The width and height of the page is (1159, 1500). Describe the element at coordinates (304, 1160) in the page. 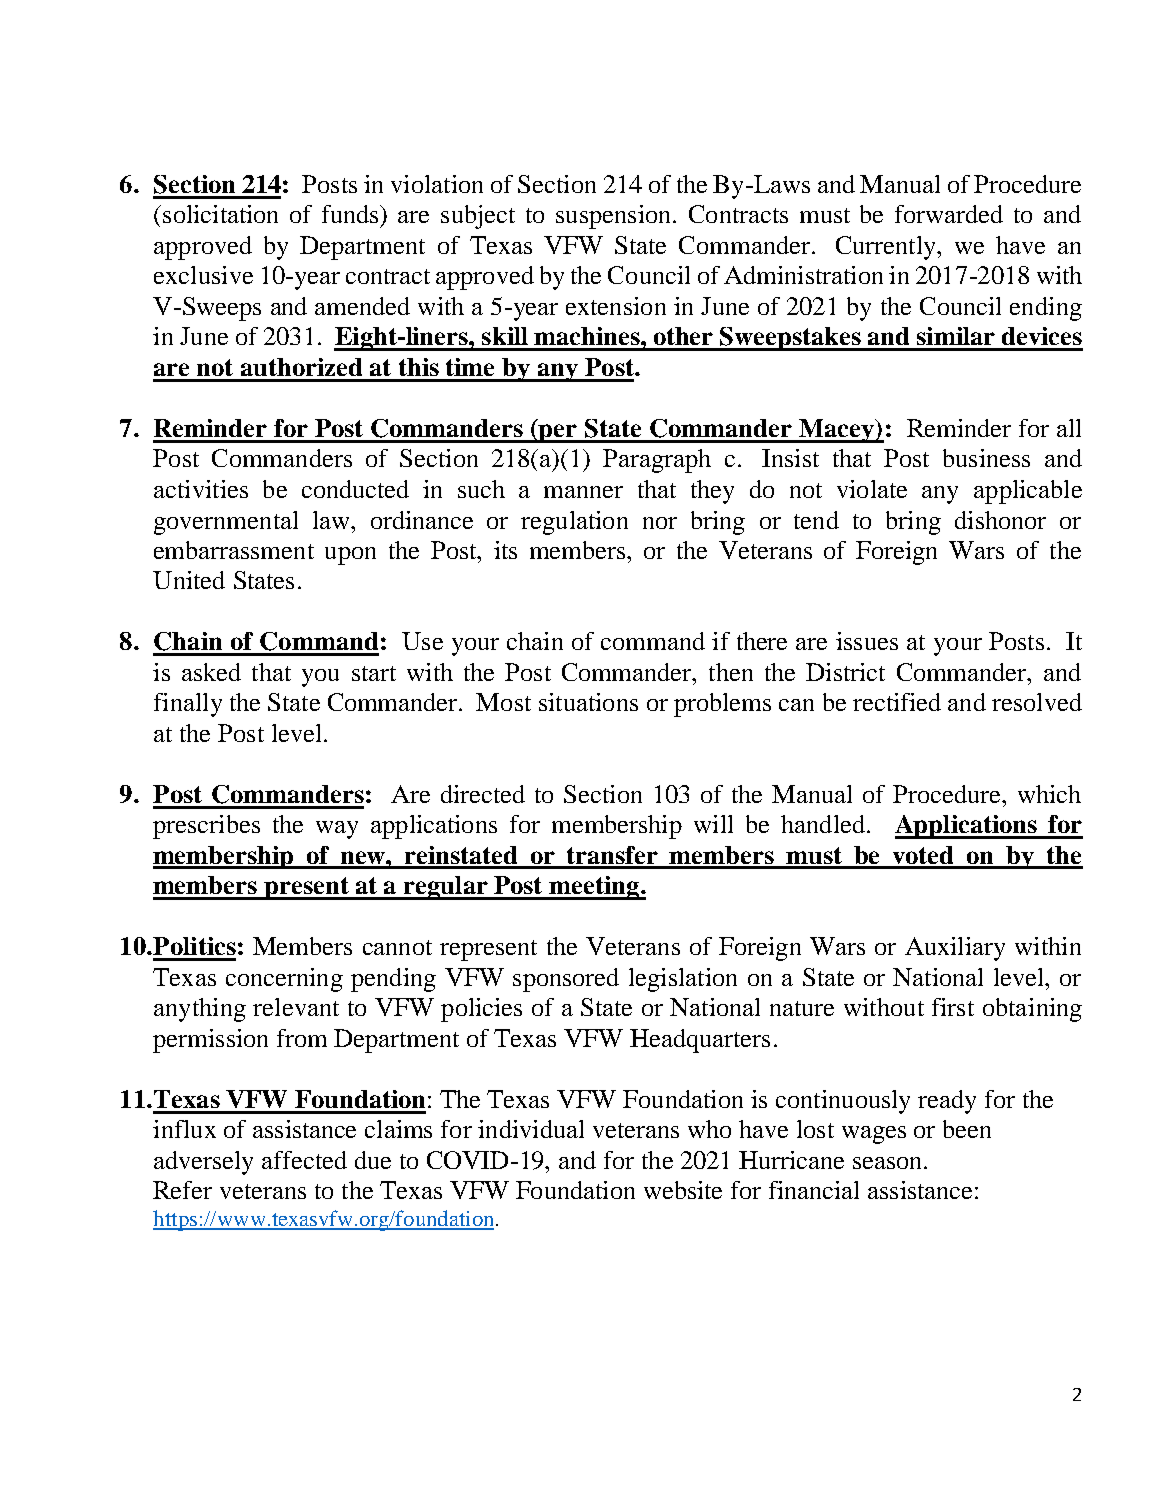

I see `affected` at that location.
